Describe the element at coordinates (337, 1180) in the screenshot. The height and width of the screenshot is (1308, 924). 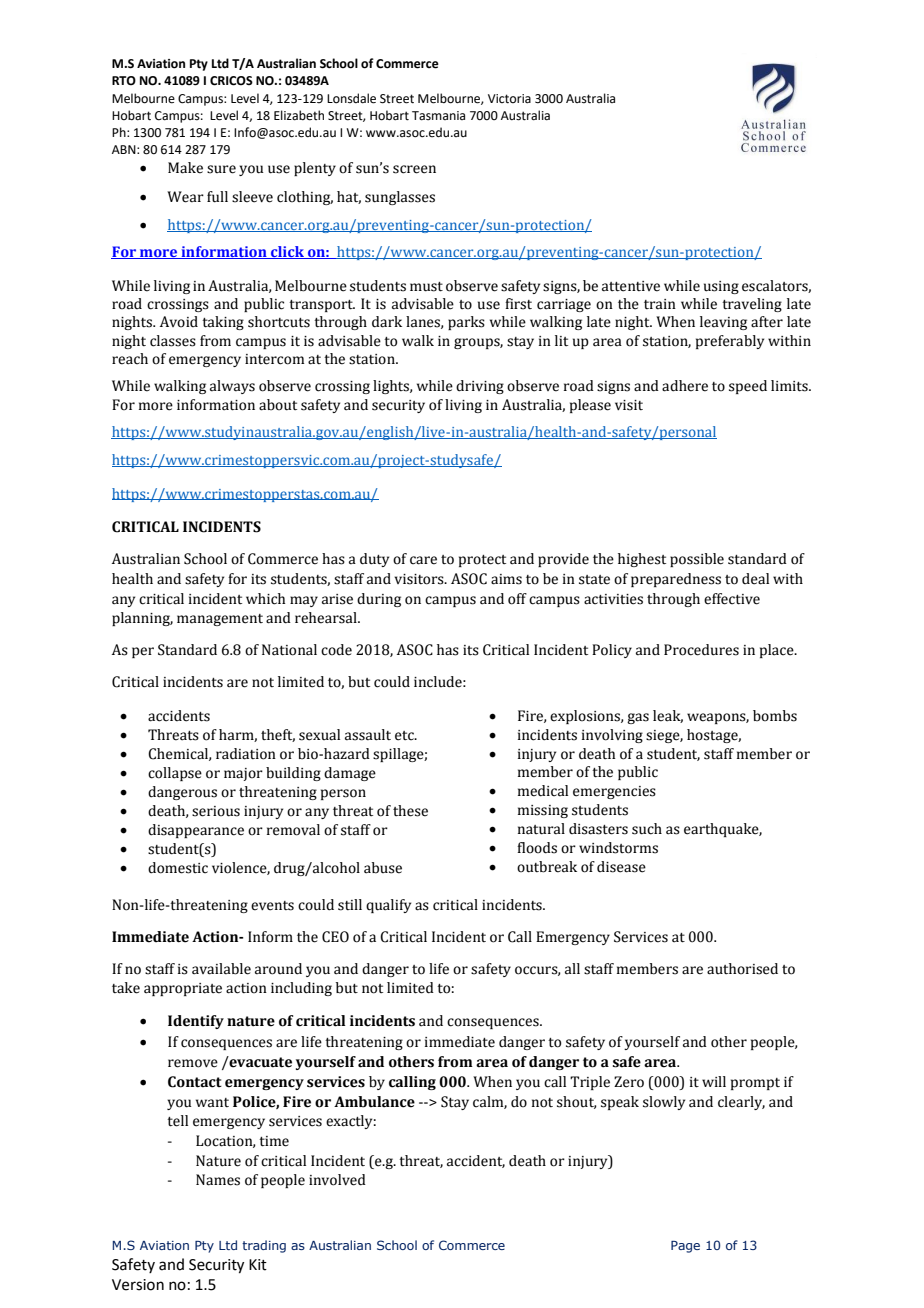
I see `involved` at that location.
